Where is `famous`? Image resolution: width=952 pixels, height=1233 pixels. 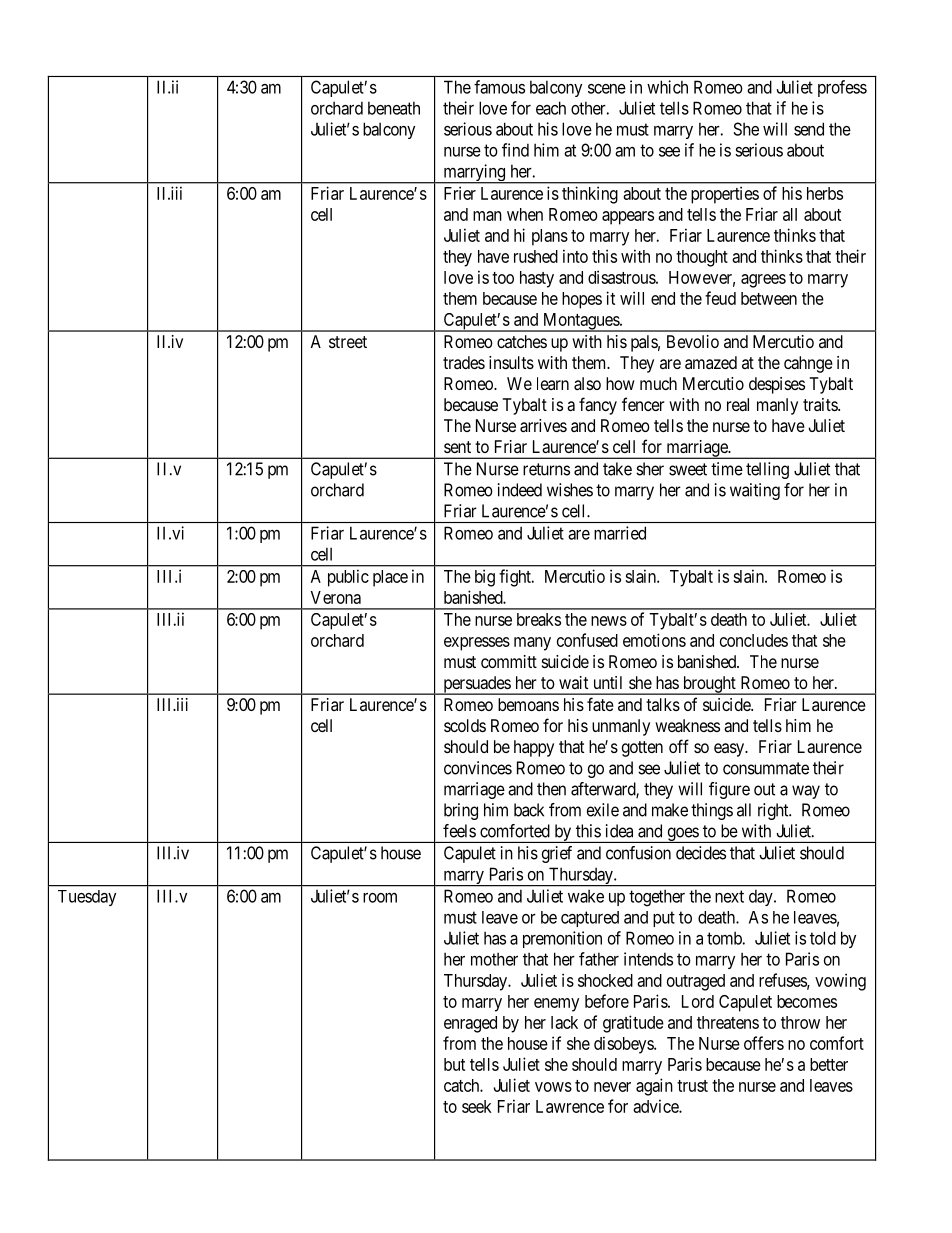 famous is located at coordinates (499, 87).
